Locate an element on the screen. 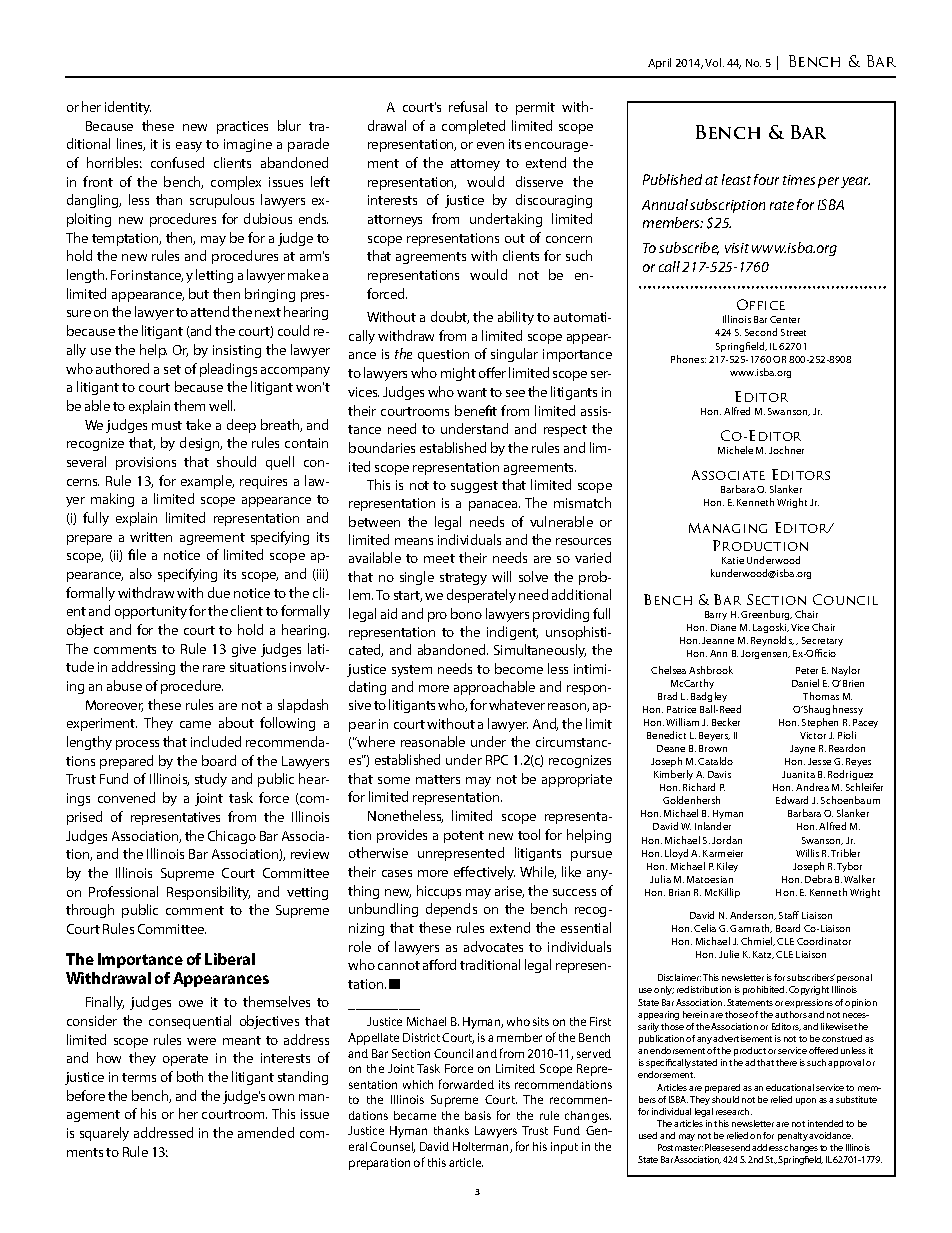 The image size is (952, 1233). Michele is located at coordinates (735, 450).
